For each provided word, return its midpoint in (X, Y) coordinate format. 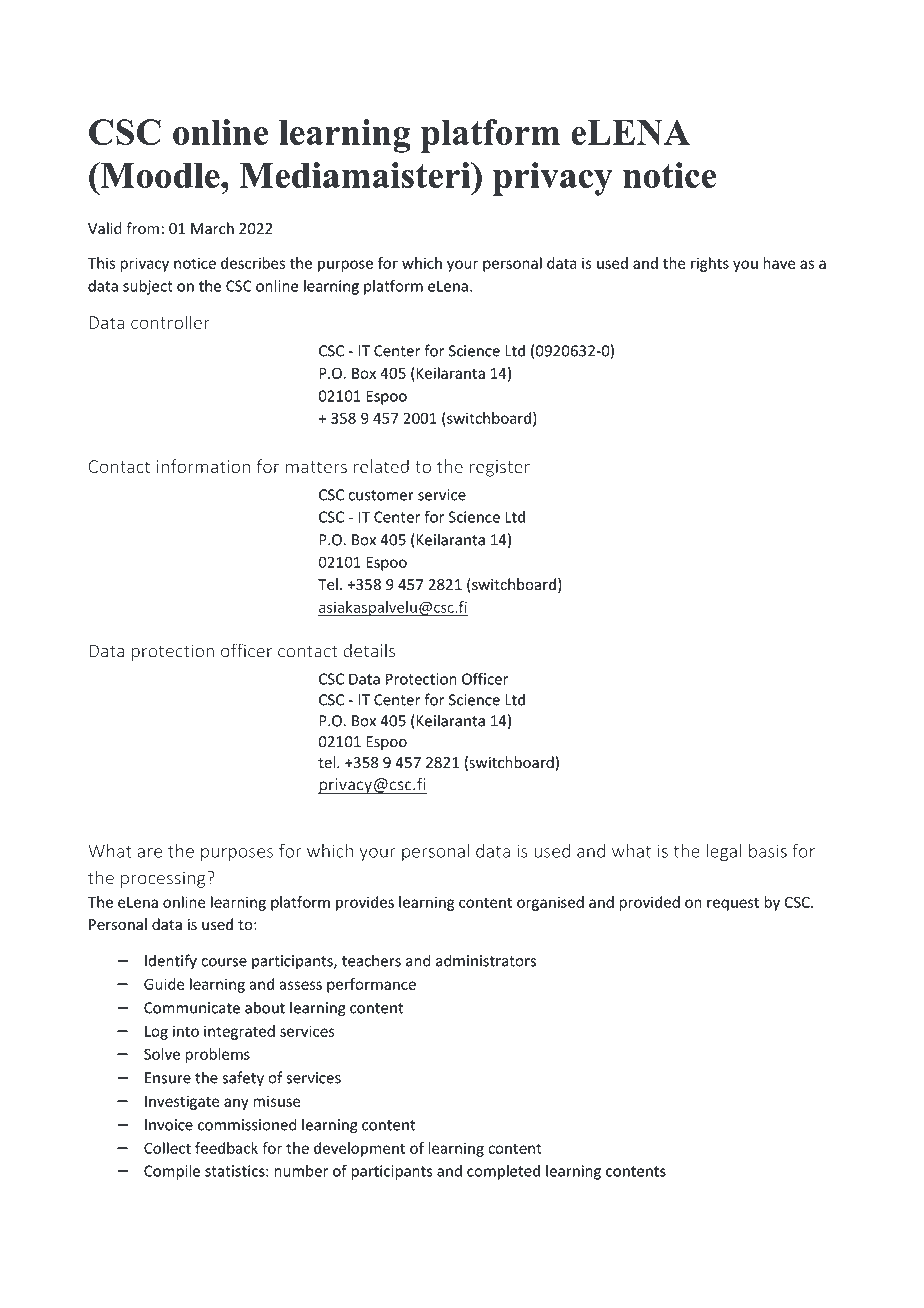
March (212, 228)
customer (381, 495)
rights (710, 264)
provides (365, 903)
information (203, 466)
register (500, 468)
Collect (167, 1148)
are (150, 853)
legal (724, 852)
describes (253, 263)
